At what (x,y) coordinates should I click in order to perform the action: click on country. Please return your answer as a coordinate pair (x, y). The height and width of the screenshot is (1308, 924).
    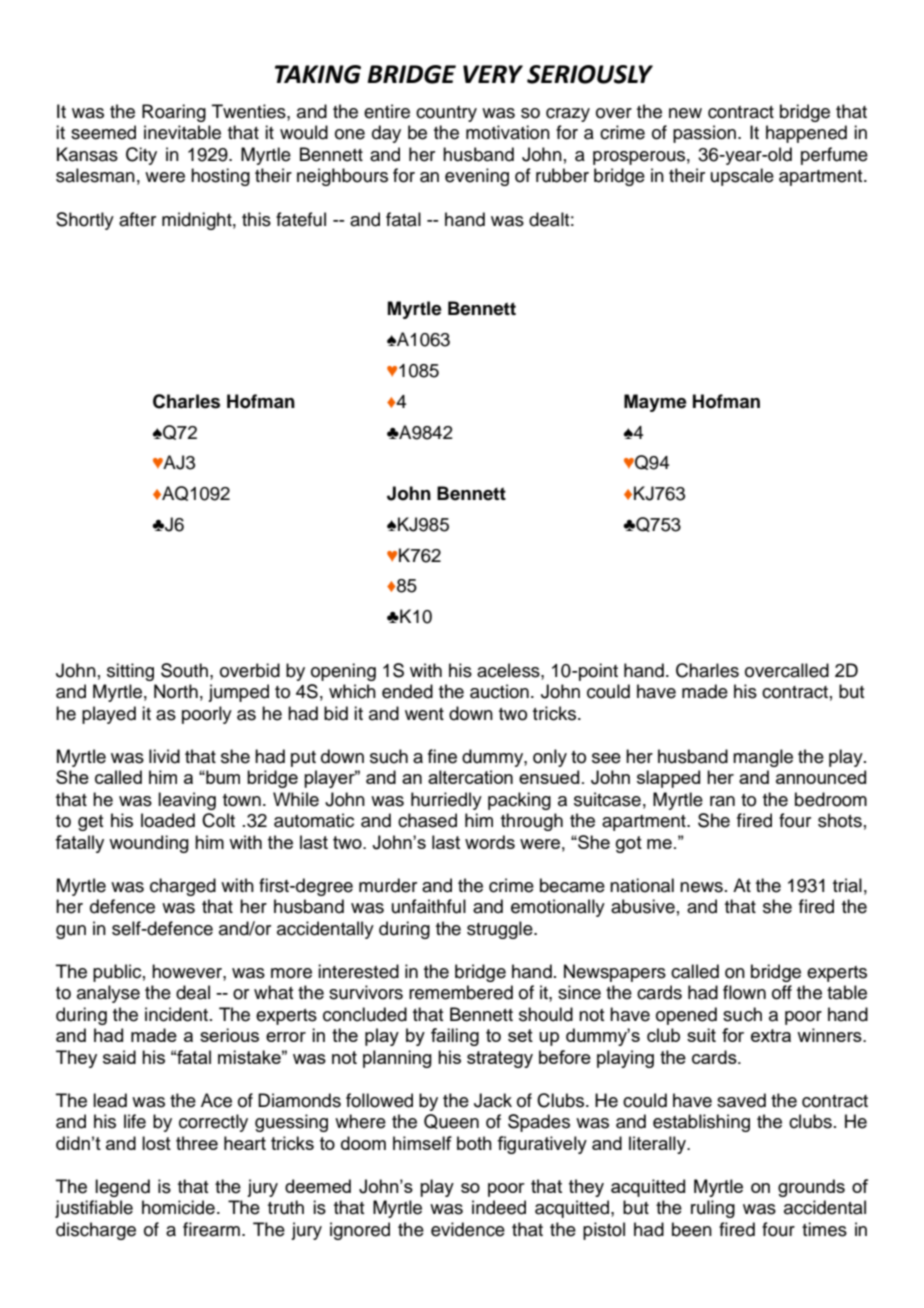
    Looking at the image, I should click on (446, 114).
